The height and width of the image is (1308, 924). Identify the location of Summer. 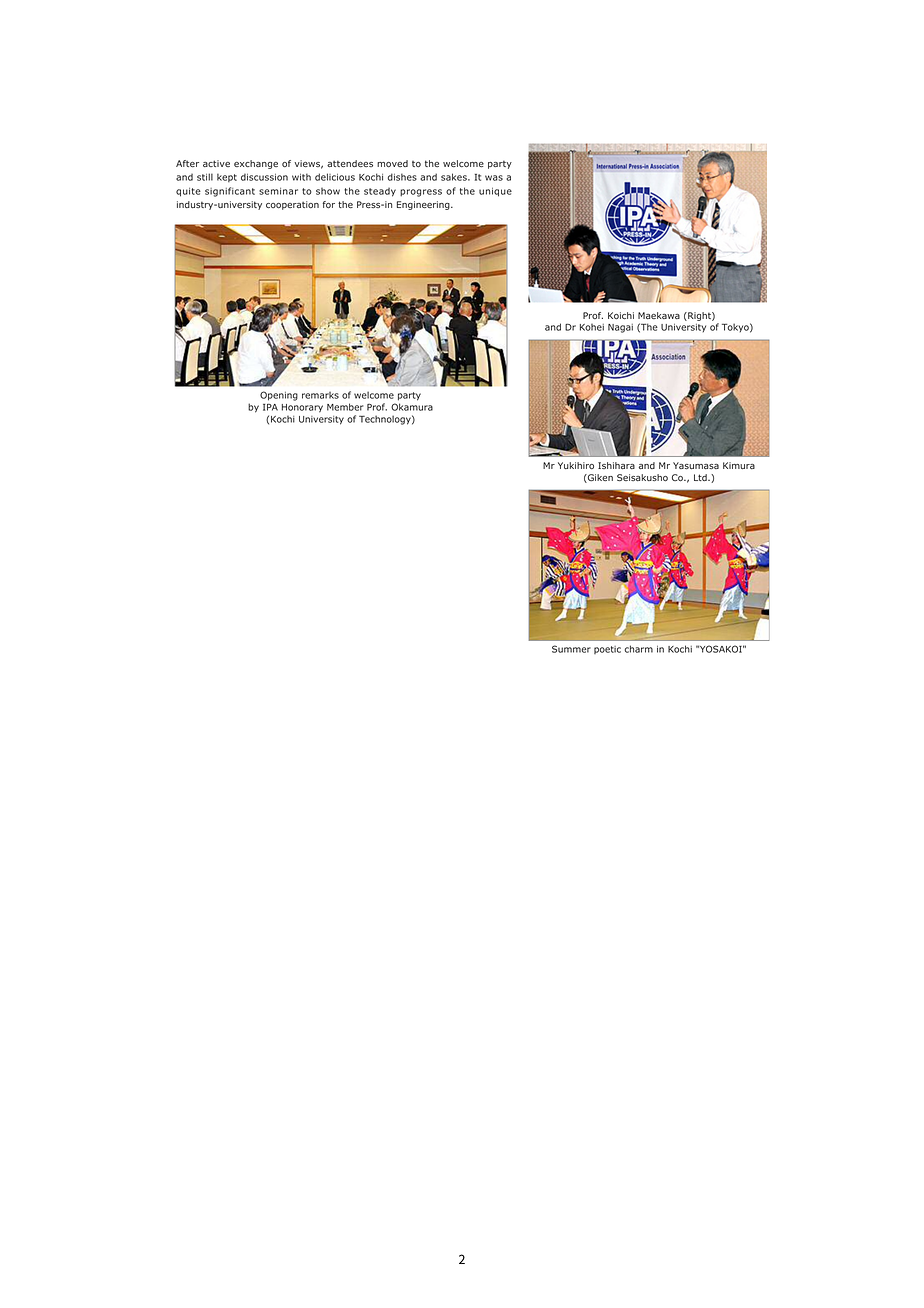
(571, 649).
